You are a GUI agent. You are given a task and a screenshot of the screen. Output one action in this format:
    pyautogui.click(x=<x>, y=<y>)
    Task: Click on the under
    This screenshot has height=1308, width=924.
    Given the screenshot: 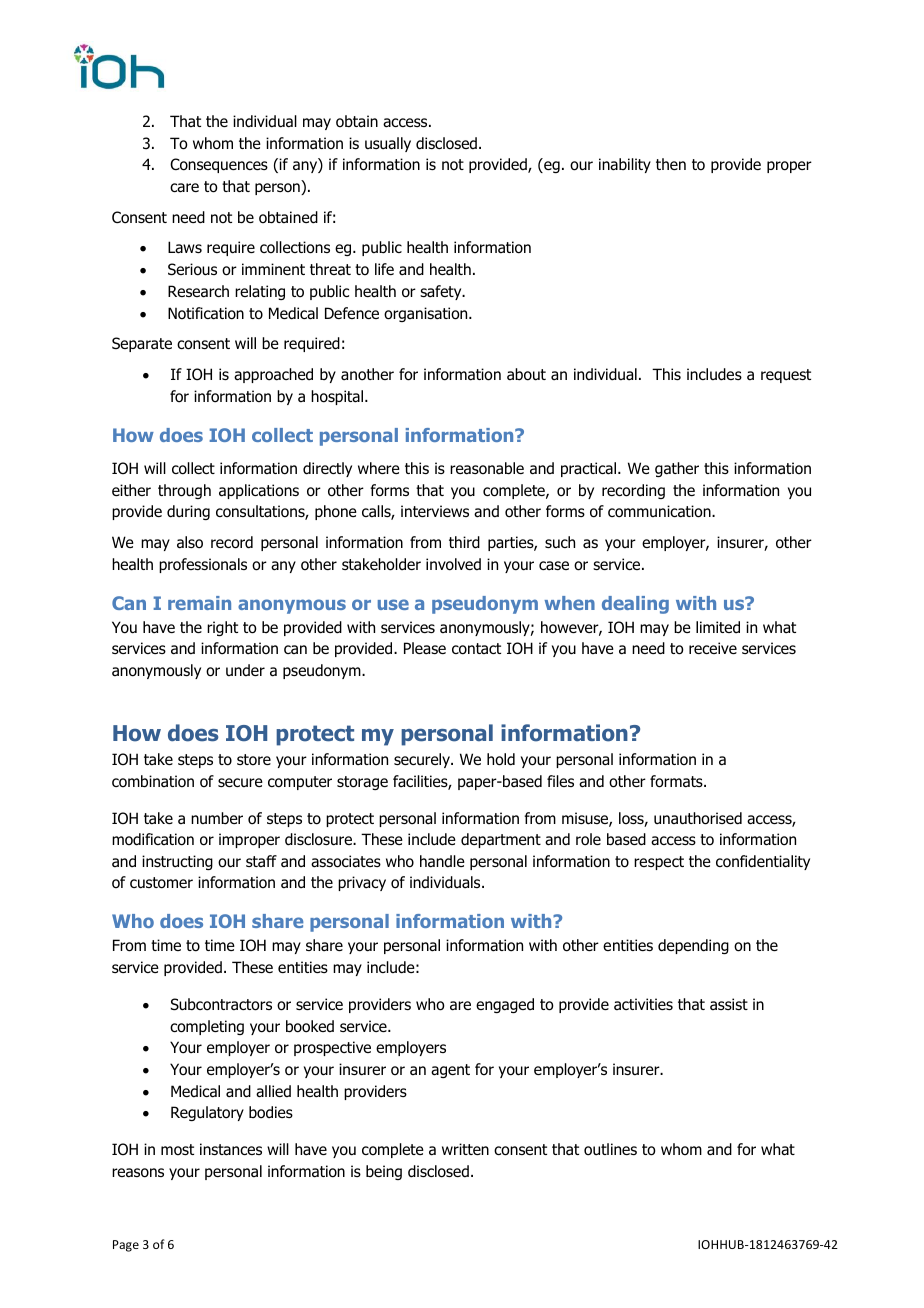 What is the action you would take?
    pyautogui.click(x=245, y=670)
